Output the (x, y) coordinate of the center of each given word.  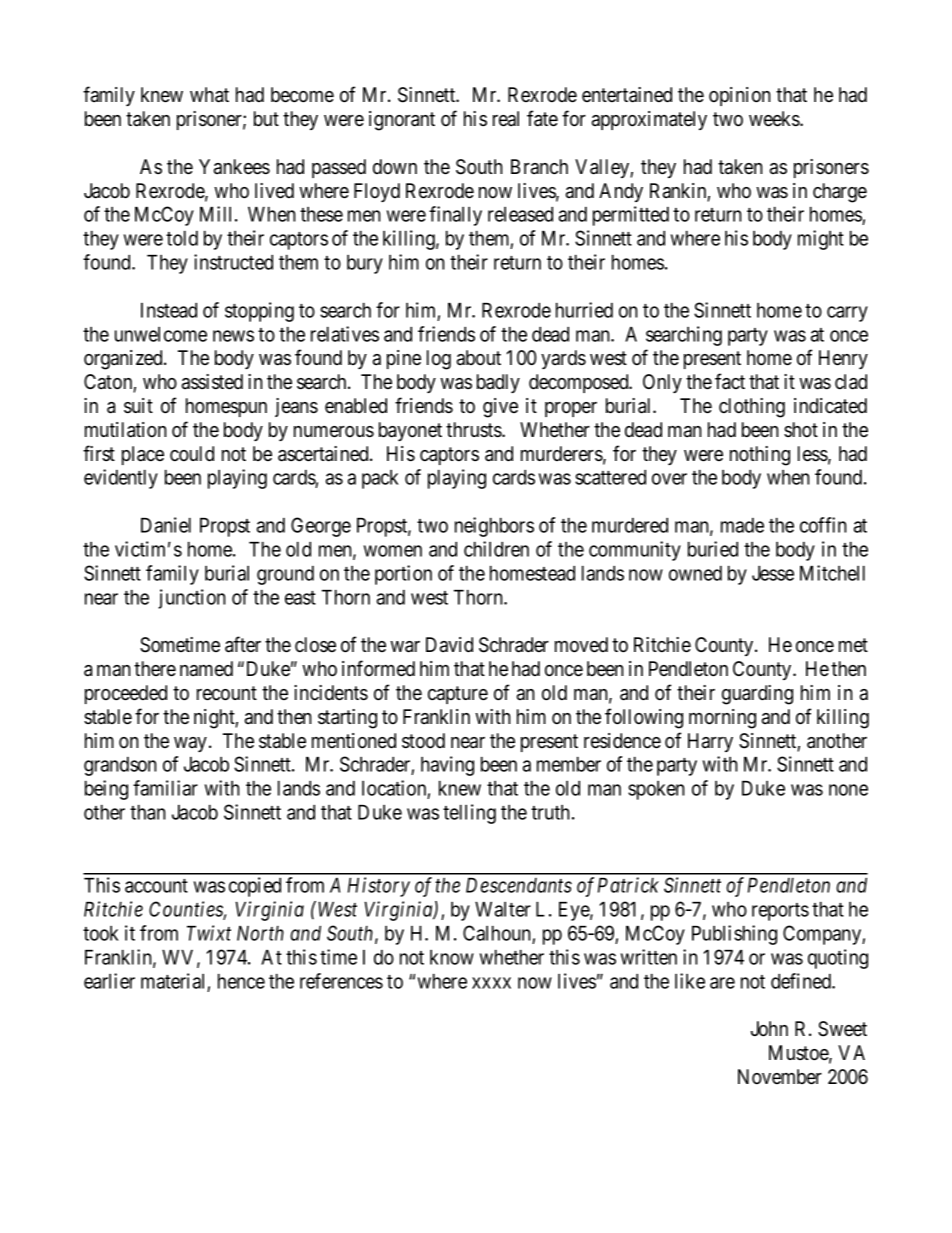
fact (730, 381)
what (209, 95)
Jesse (773, 573)
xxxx (491, 983)
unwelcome (161, 334)
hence (241, 981)
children (496, 549)
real (506, 119)
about (479, 358)
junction (192, 599)
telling (469, 814)
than (148, 812)
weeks (775, 119)
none (848, 790)
